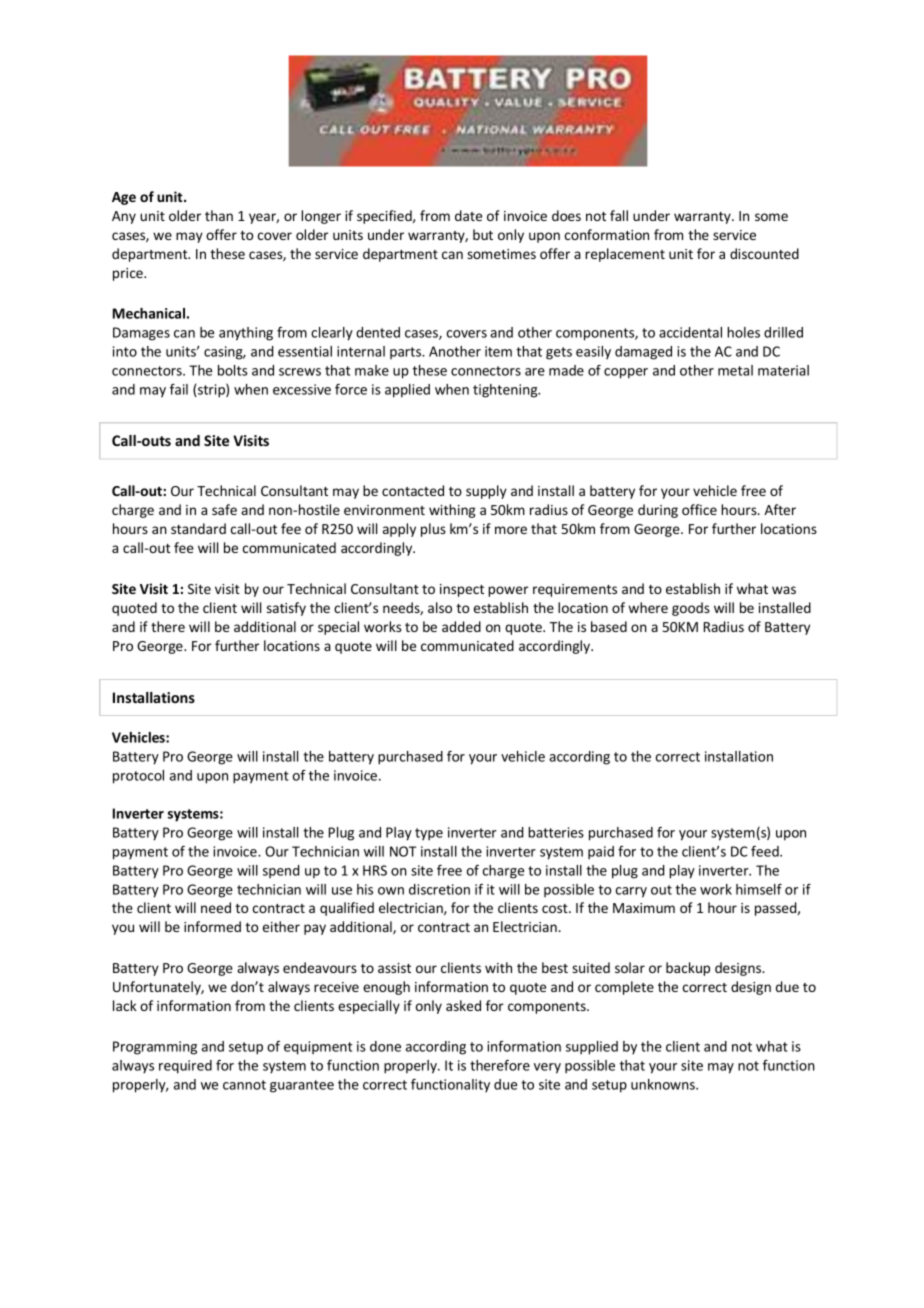 The height and width of the screenshot is (1308, 924). I want to click on discounted, so click(764, 253).
